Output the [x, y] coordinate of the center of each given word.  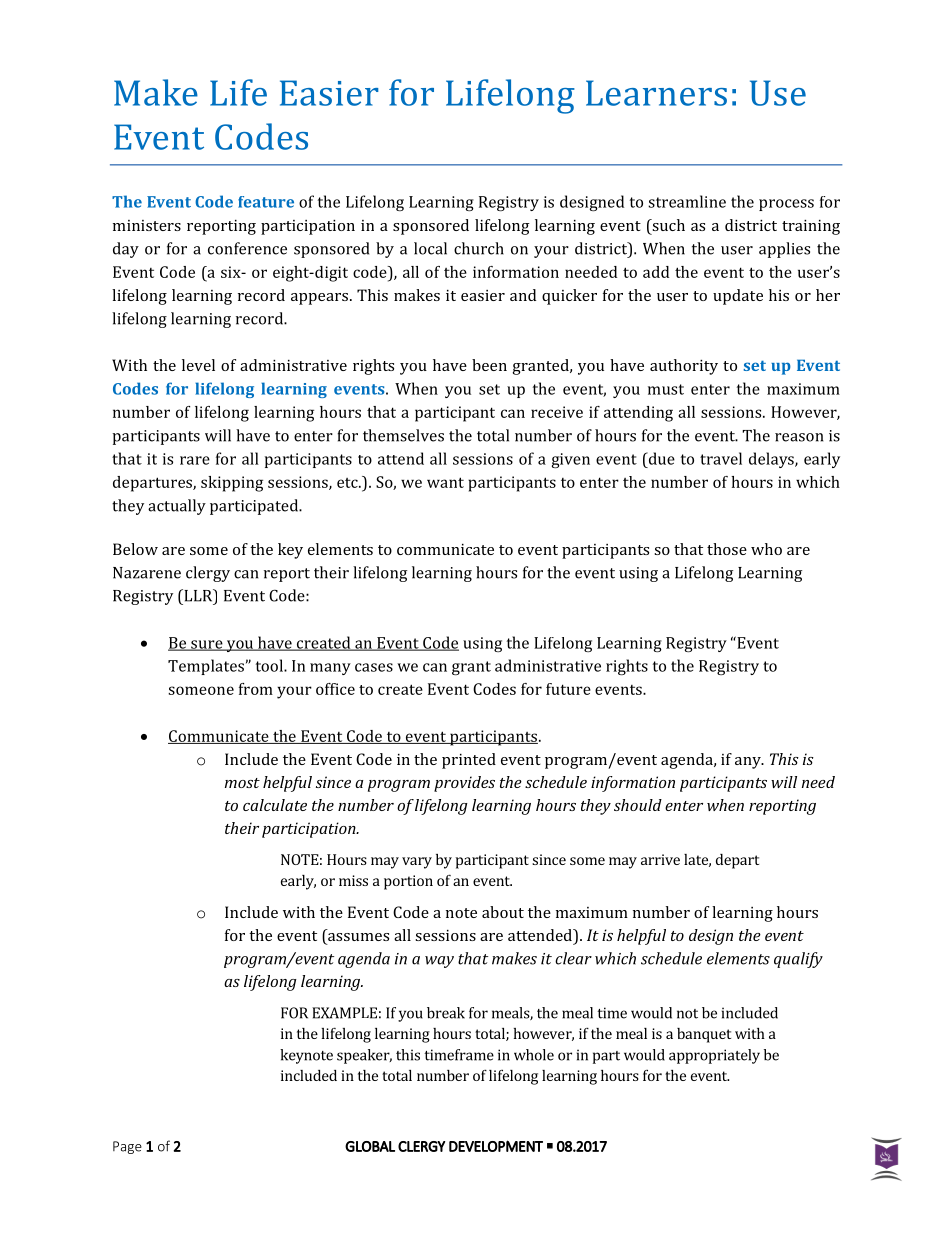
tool [270, 665]
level [198, 365]
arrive [660, 859]
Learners [656, 93]
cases [374, 667]
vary [417, 863]
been [489, 365]
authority [684, 367]
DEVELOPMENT [496, 1146]
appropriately [714, 1056]
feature [266, 202]
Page [127, 1147]
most [242, 783]
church [479, 248]
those [727, 549]
